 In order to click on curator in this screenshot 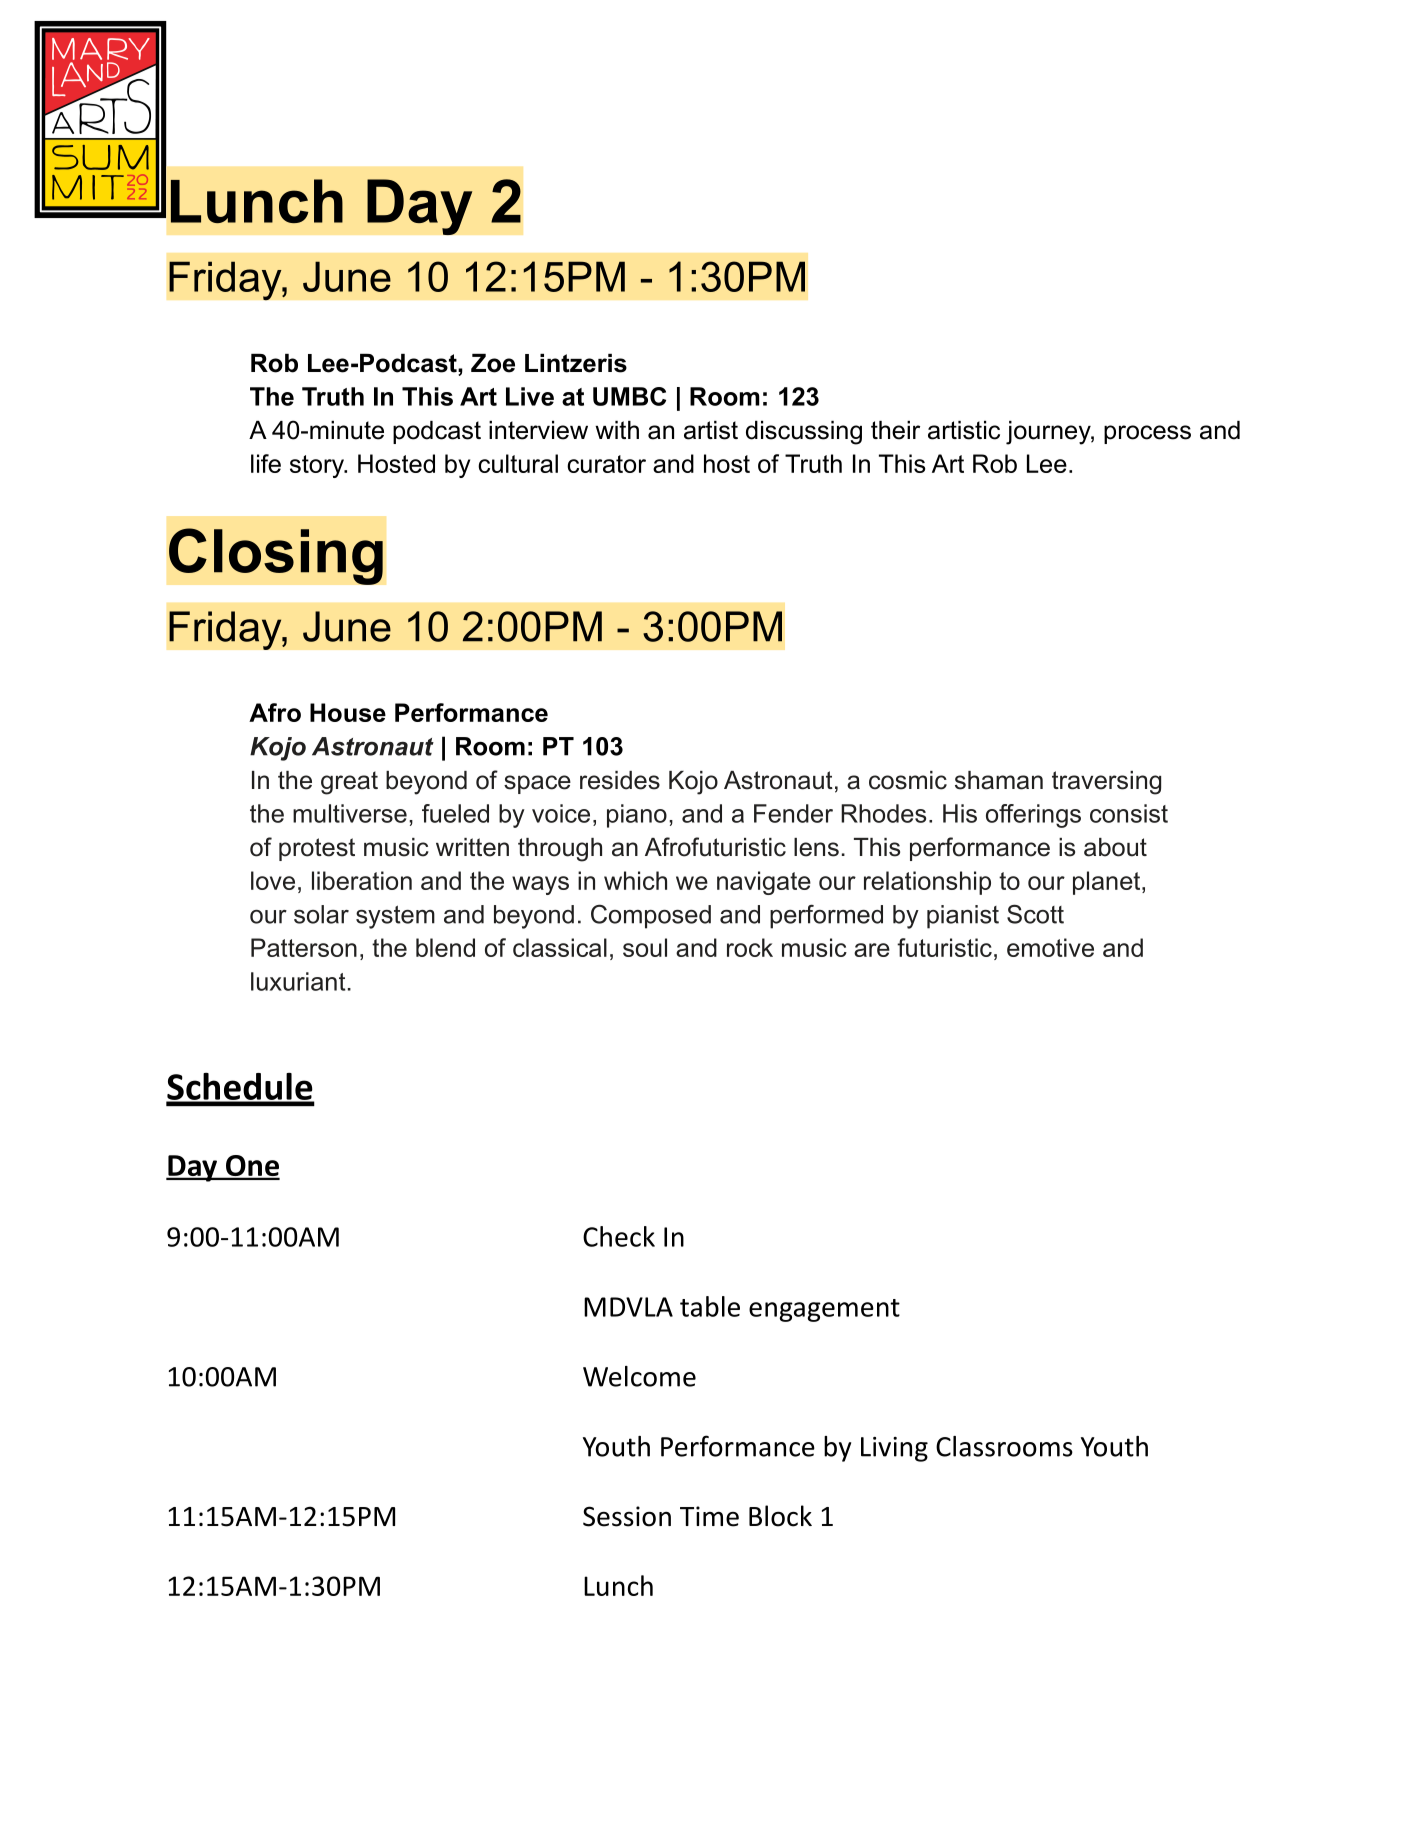, I will do `click(606, 464)`.
